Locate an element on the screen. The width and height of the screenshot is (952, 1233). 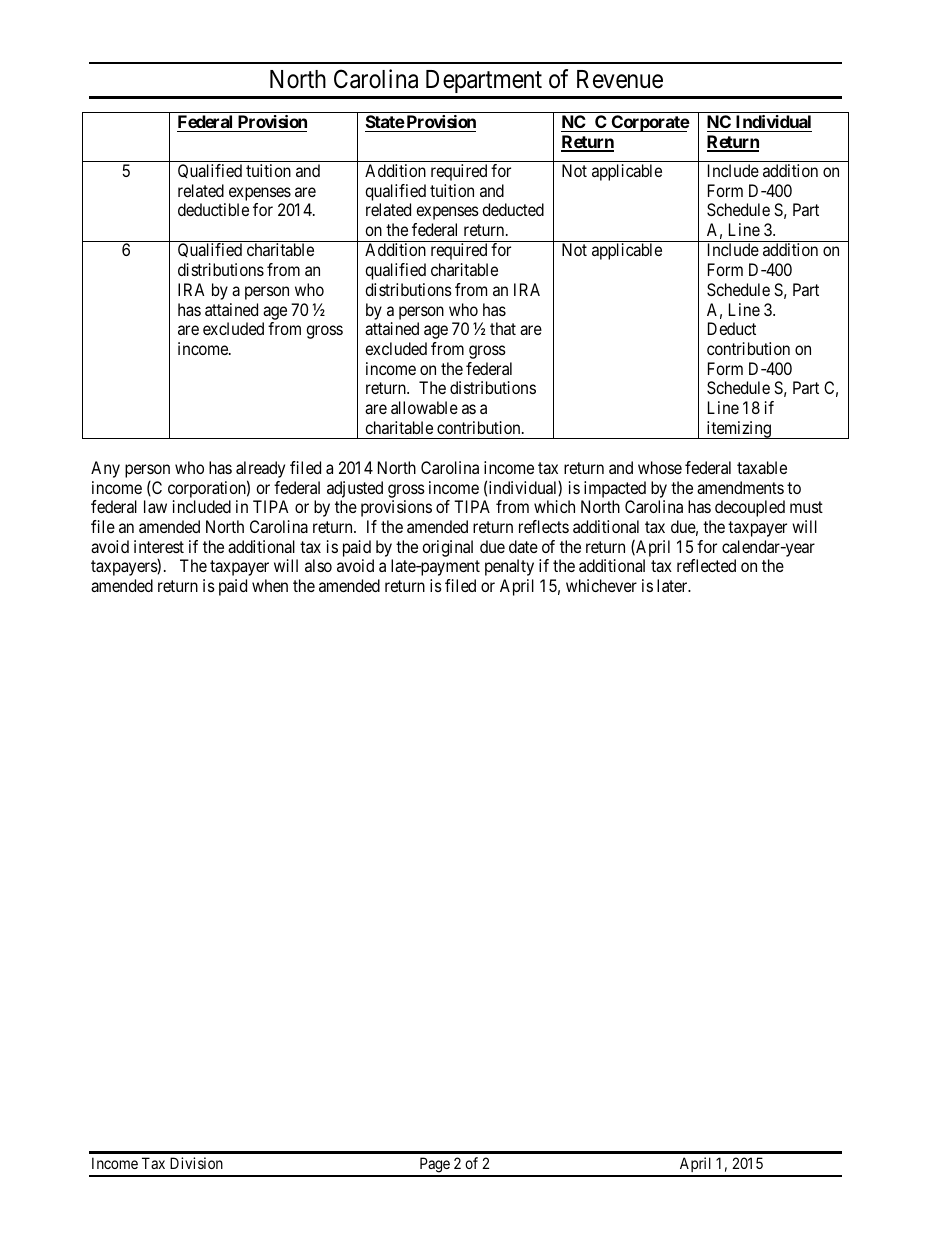
date is located at coordinates (523, 546).
